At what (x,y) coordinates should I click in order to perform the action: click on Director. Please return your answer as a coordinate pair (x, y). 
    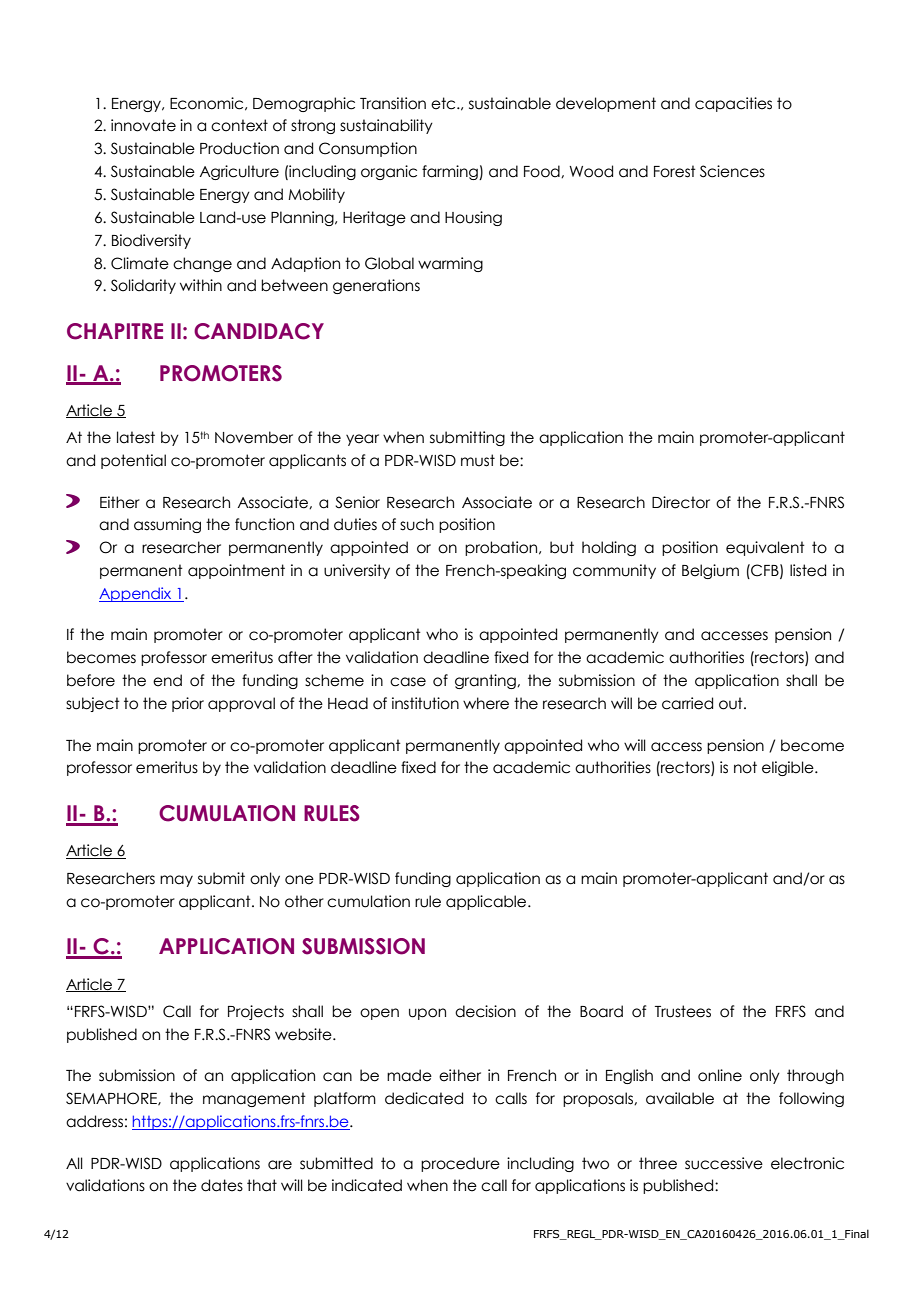
    Looking at the image, I should click on (681, 502).
